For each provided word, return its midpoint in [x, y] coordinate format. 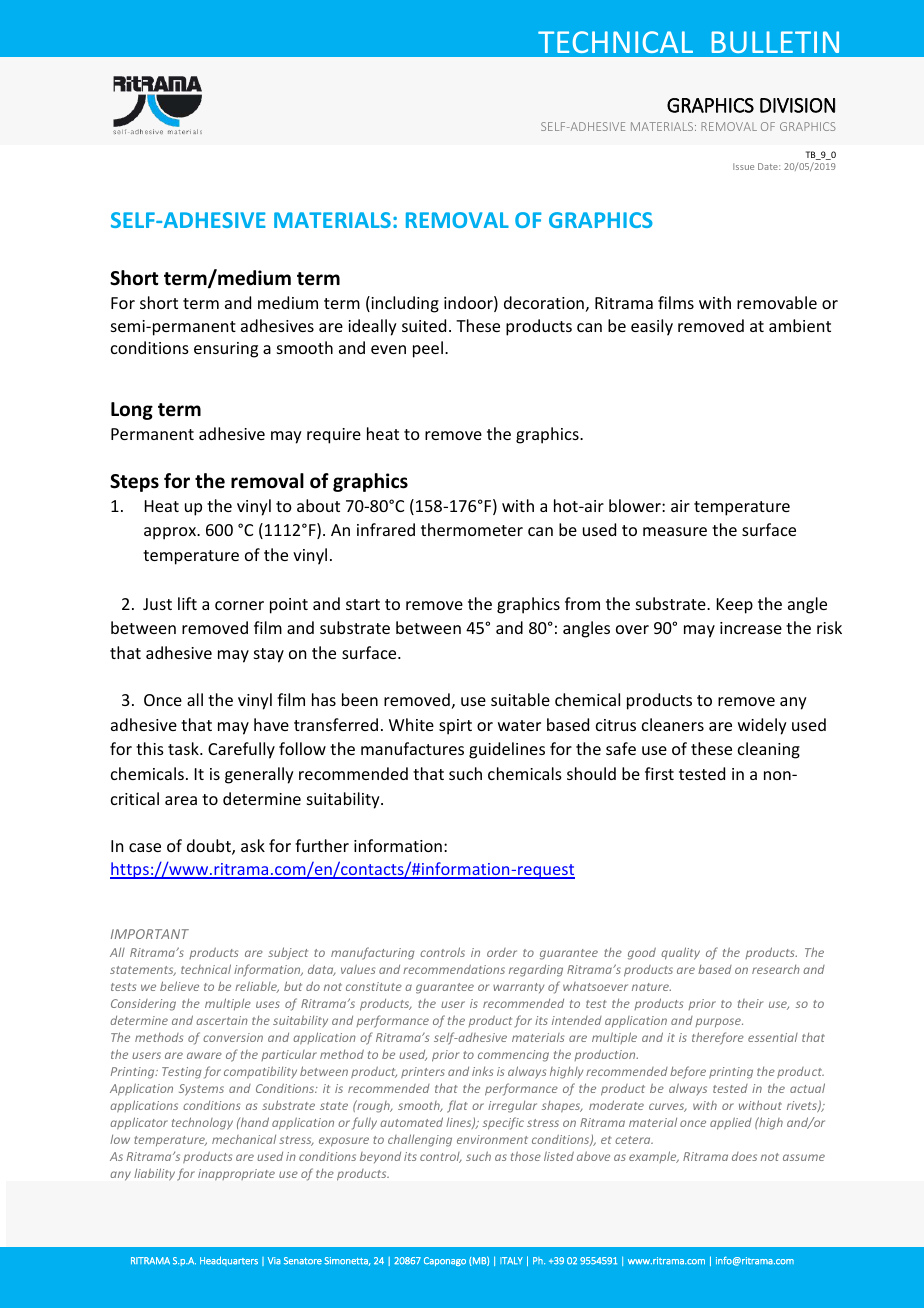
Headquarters [229, 1261]
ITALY [511, 1261]
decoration [544, 302]
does [744, 1156]
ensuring [226, 350]
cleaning [769, 750]
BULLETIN [775, 42]
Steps [134, 483]
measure [675, 531]
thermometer [472, 529]
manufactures [412, 748]
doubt [210, 847]
